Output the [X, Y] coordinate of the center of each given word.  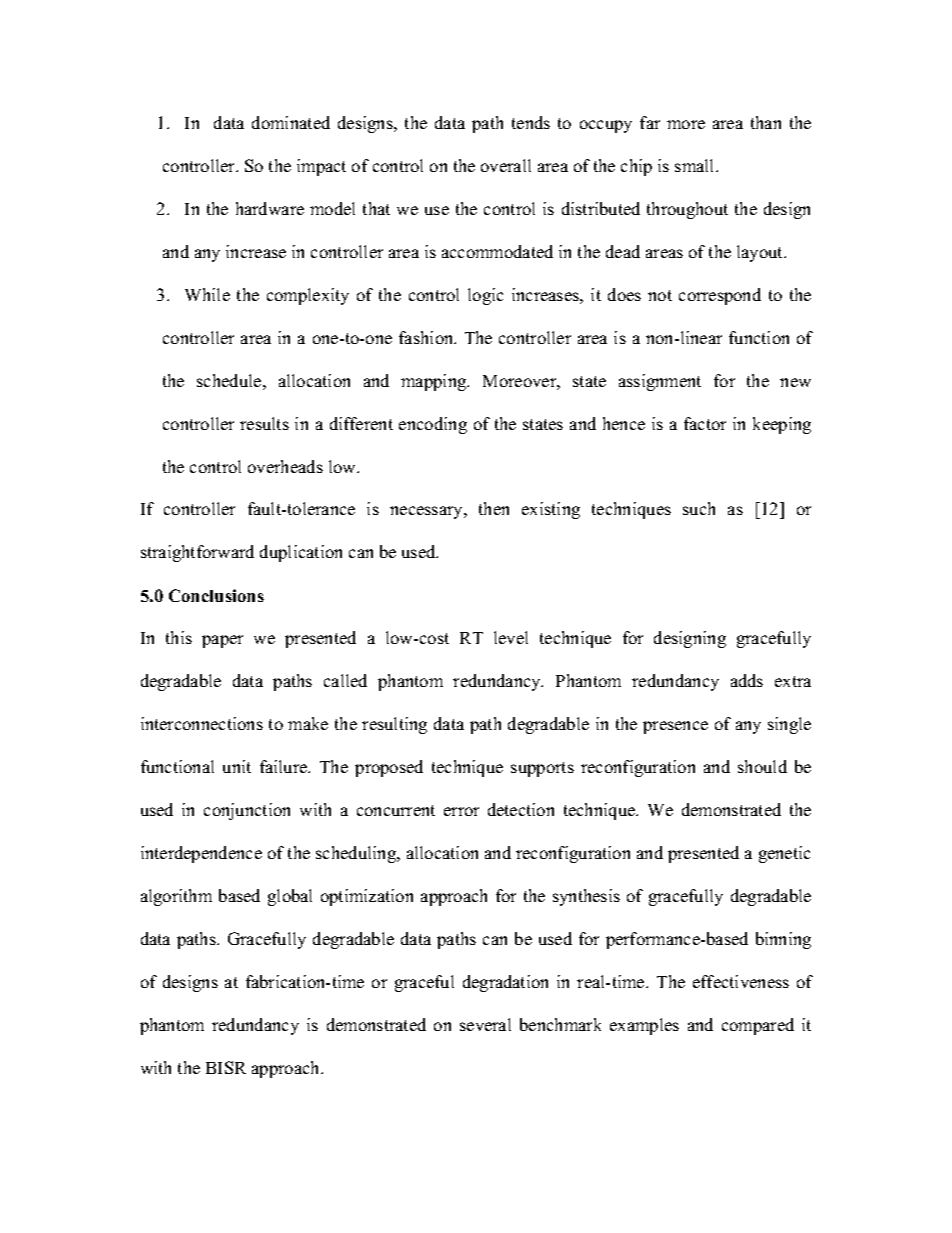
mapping [435, 382]
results [264, 423]
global [290, 897]
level [511, 637]
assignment [660, 382]
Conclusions [216, 595]
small [696, 165]
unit [237, 766]
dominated [291, 122]
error [461, 811]
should [762, 766]
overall [506, 165]
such [699, 508]
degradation [505, 983]
